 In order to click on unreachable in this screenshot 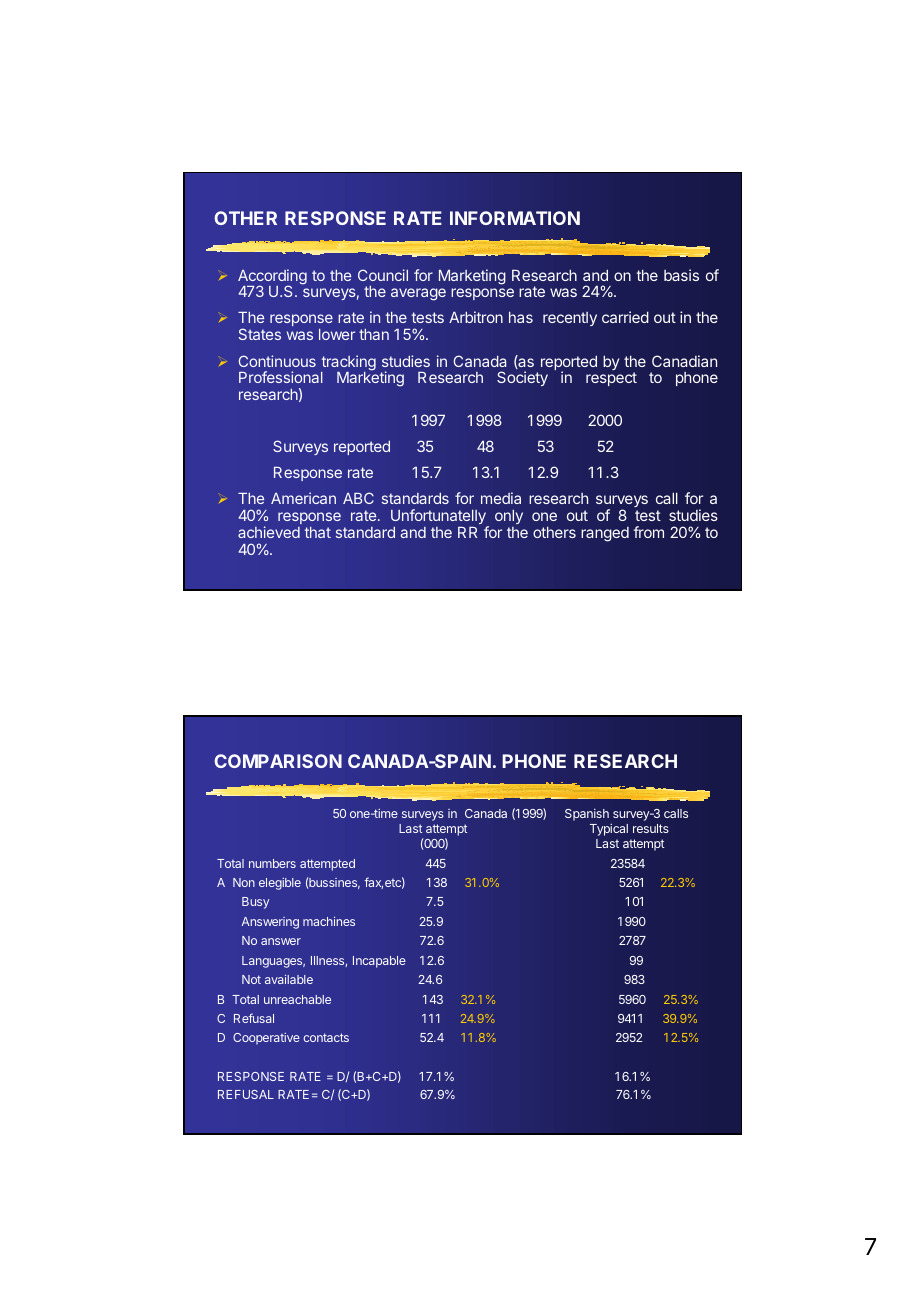, I will do `click(297, 999)`.
